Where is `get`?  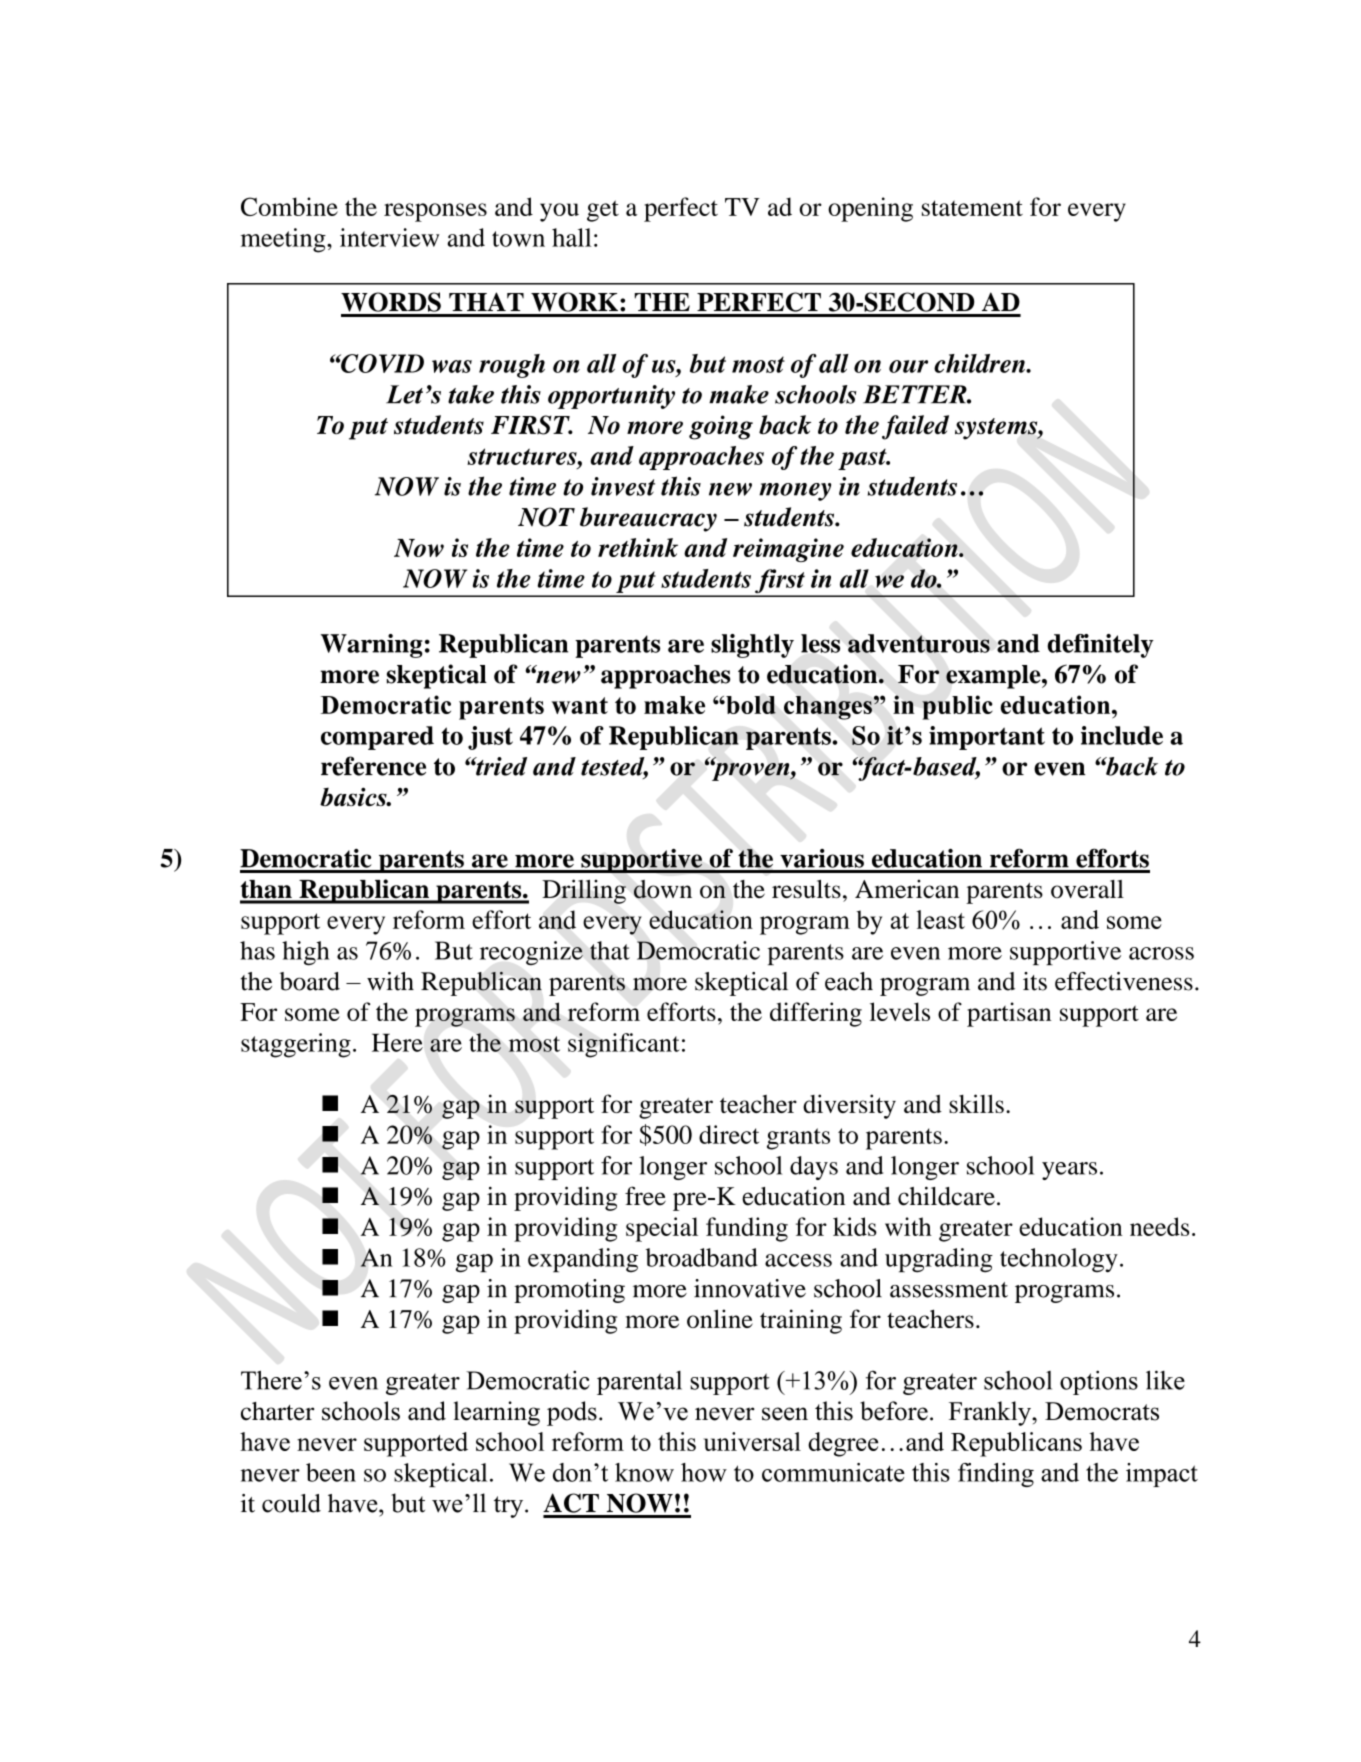
get is located at coordinates (603, 211).
